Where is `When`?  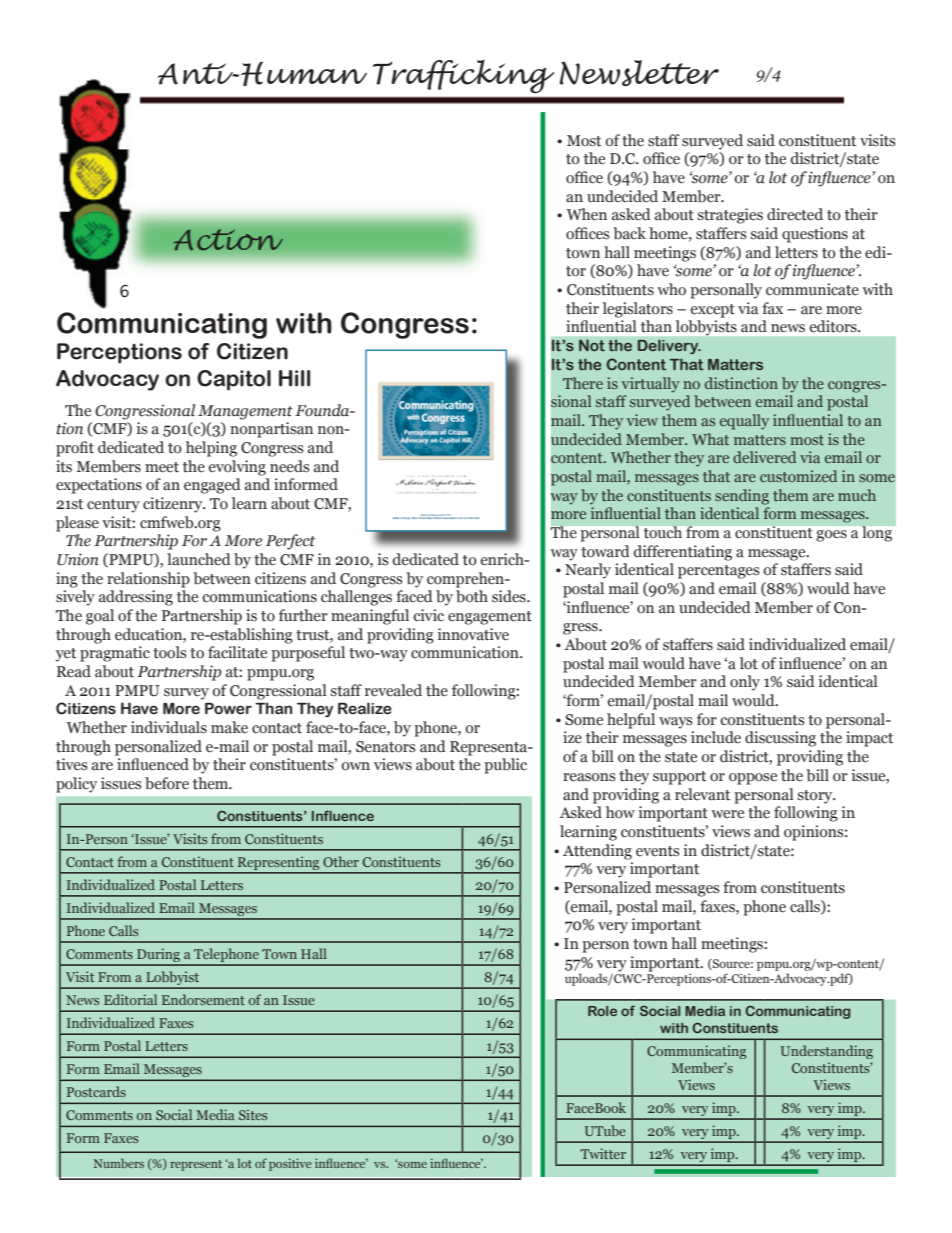
When is located at coordinates (586, 214).
